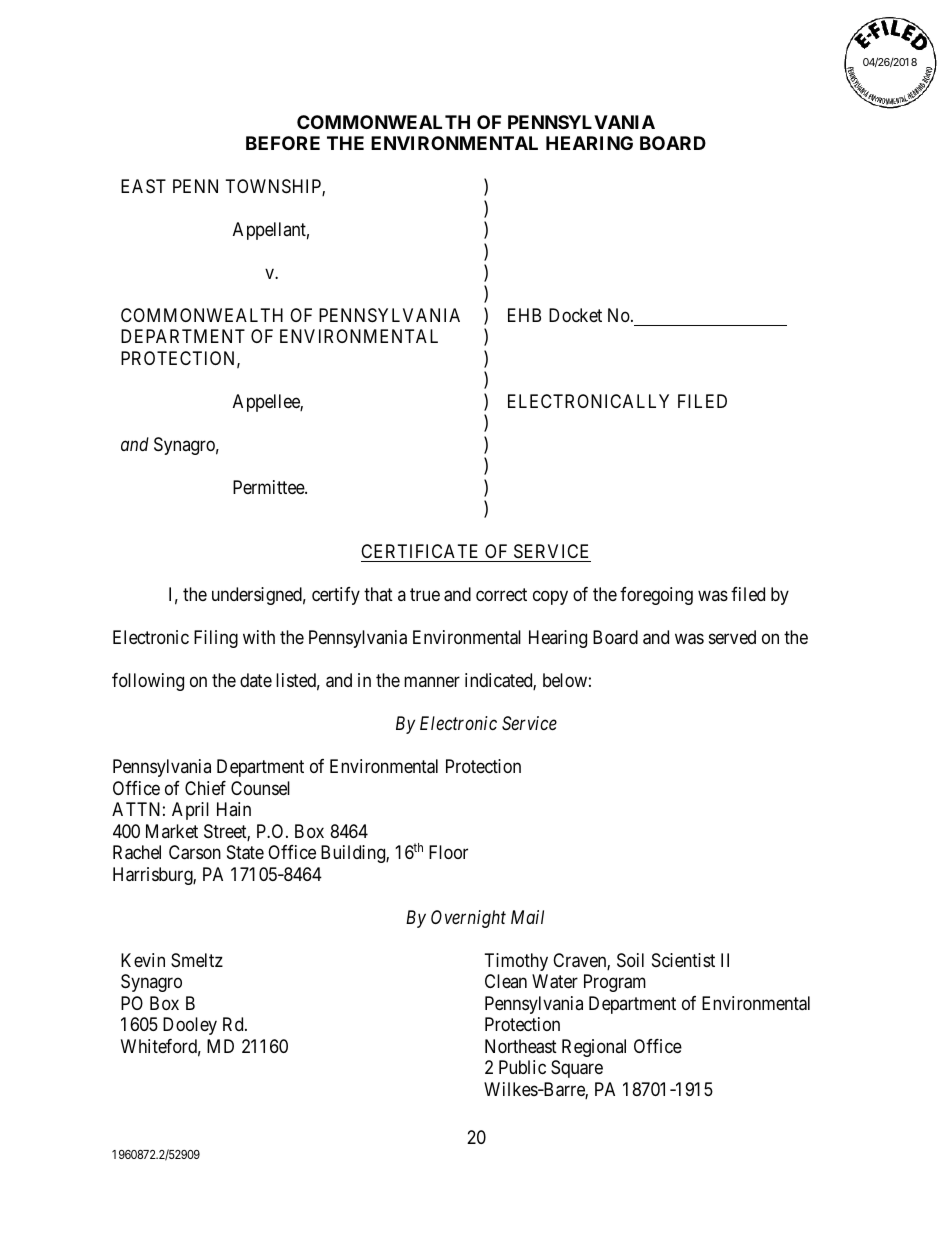 The height and width of the screenshot is (1233, 952). Describe the element at coordinates (378, 594) in the screenshot. I see `that` at that location.
